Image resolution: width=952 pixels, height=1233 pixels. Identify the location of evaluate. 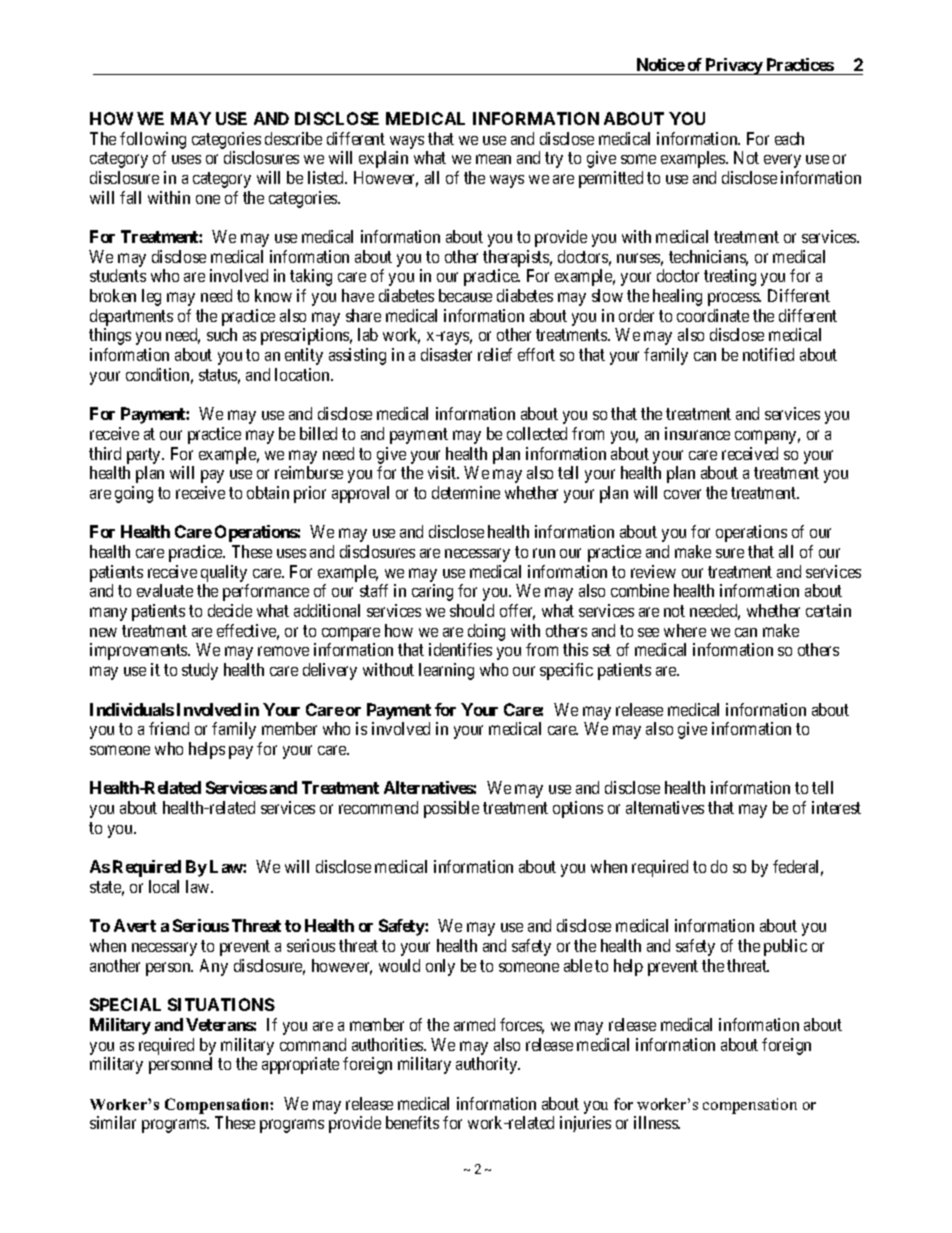
(165, 590).
